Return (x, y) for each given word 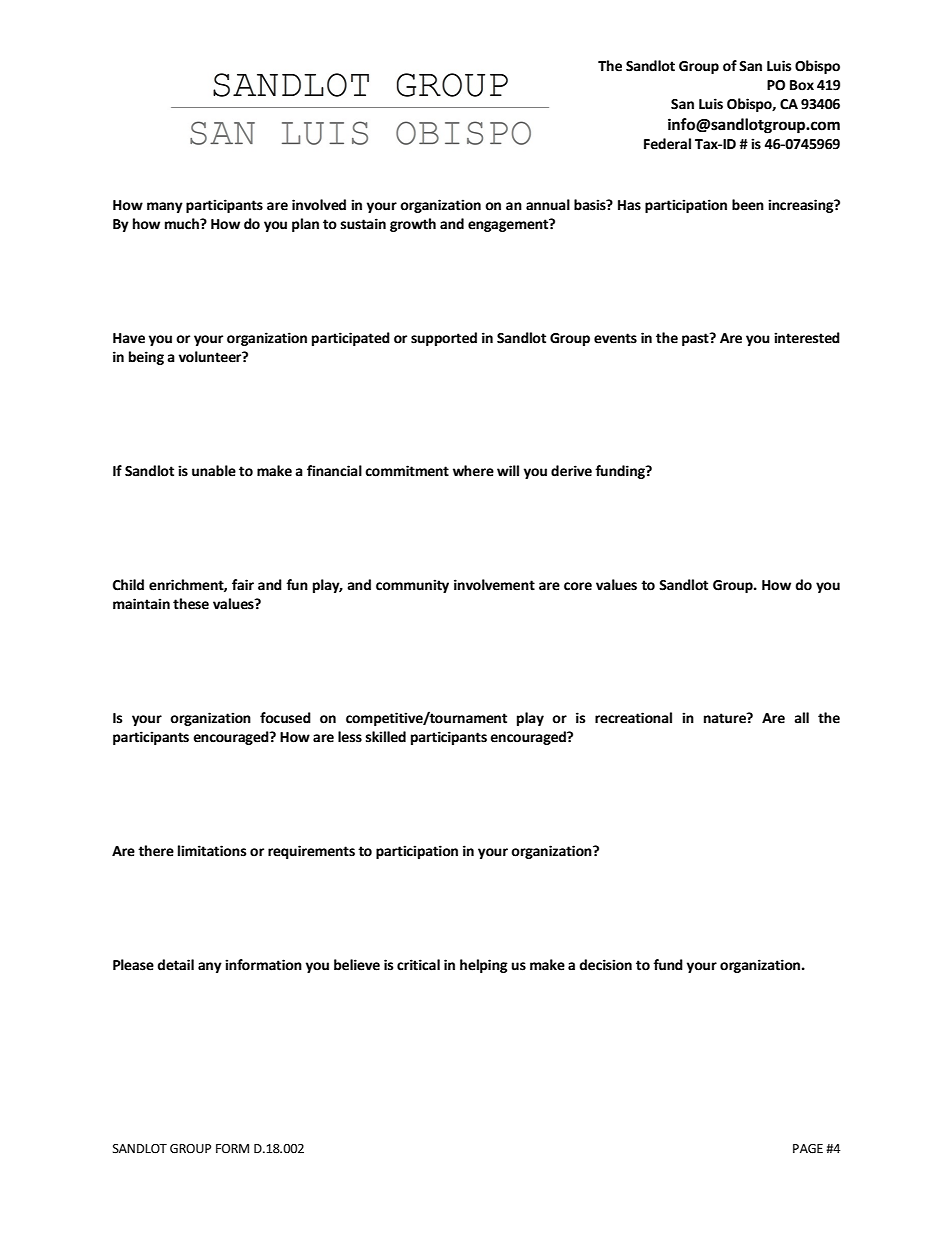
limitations (212, 851)
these (191, 604)
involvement (494, 585)
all (802, 718)
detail (175, 965)
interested (807, 338)
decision (605, 965)
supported (444, 339)
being (146, 358)
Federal (667, 144)
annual (548, 205)
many (165, 207)
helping (484, 966)
